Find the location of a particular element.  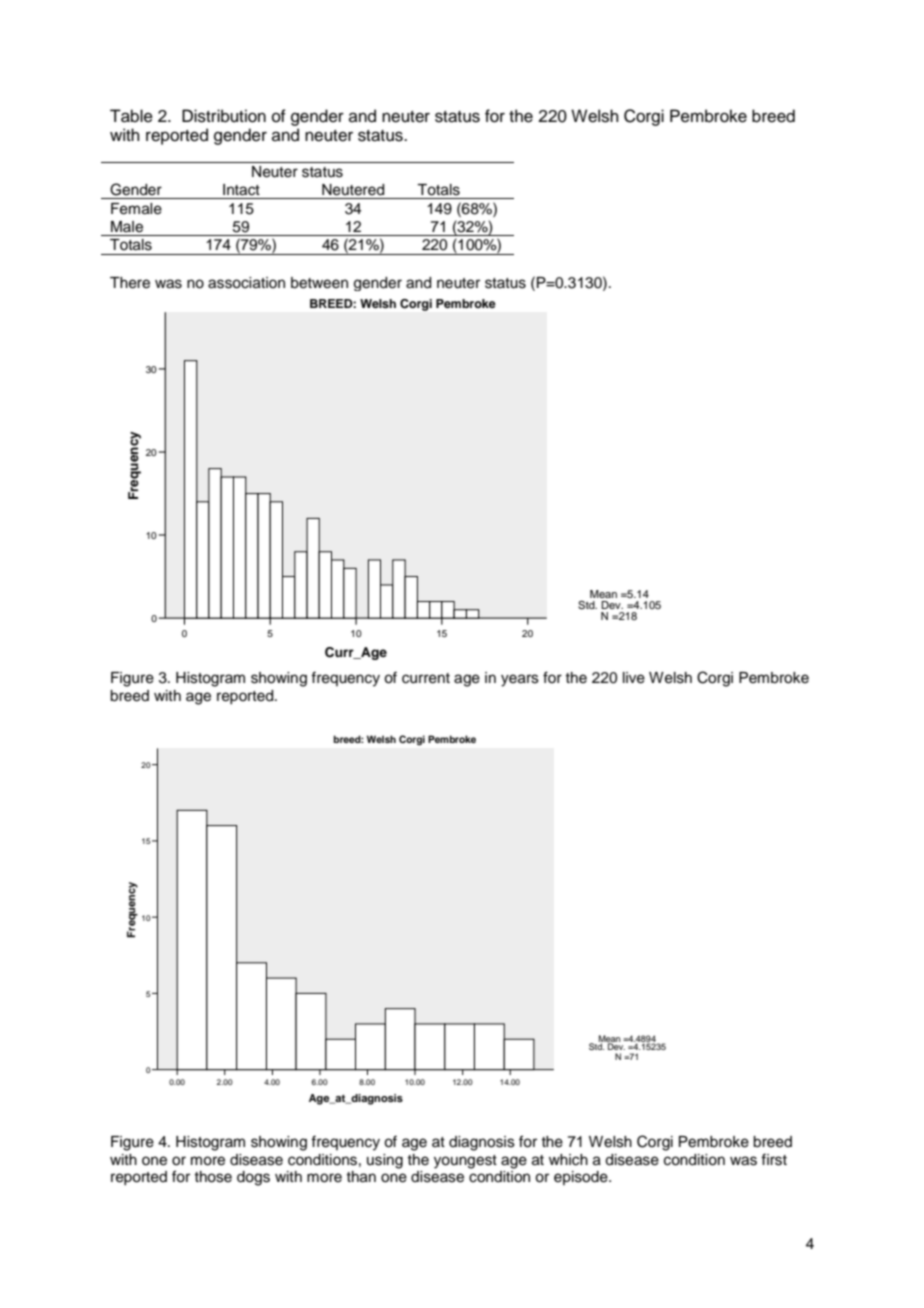

using is located at coordinates (385, 1161).
